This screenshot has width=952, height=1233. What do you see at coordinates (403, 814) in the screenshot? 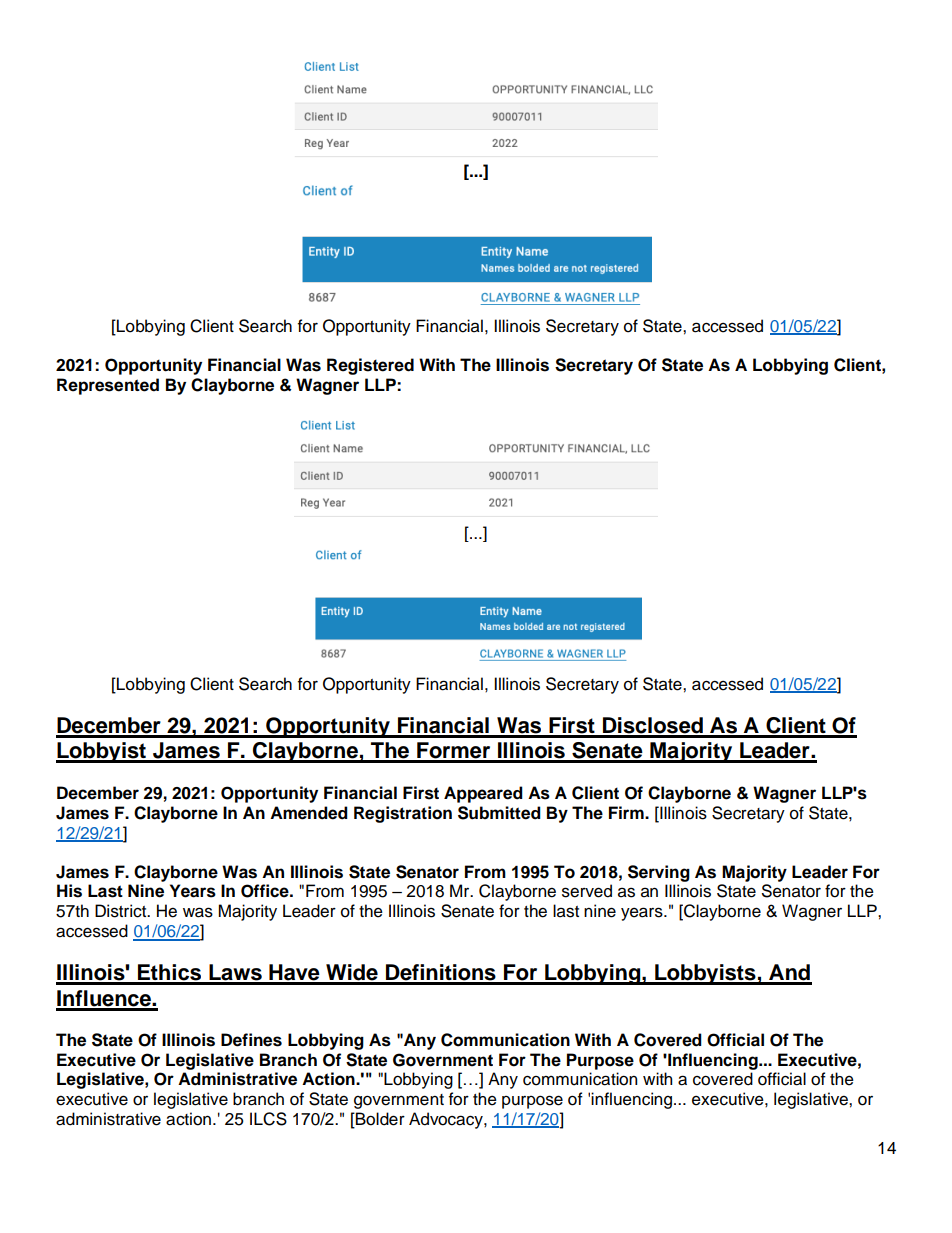
I see `Registration` at bounding box center [403, 814].
